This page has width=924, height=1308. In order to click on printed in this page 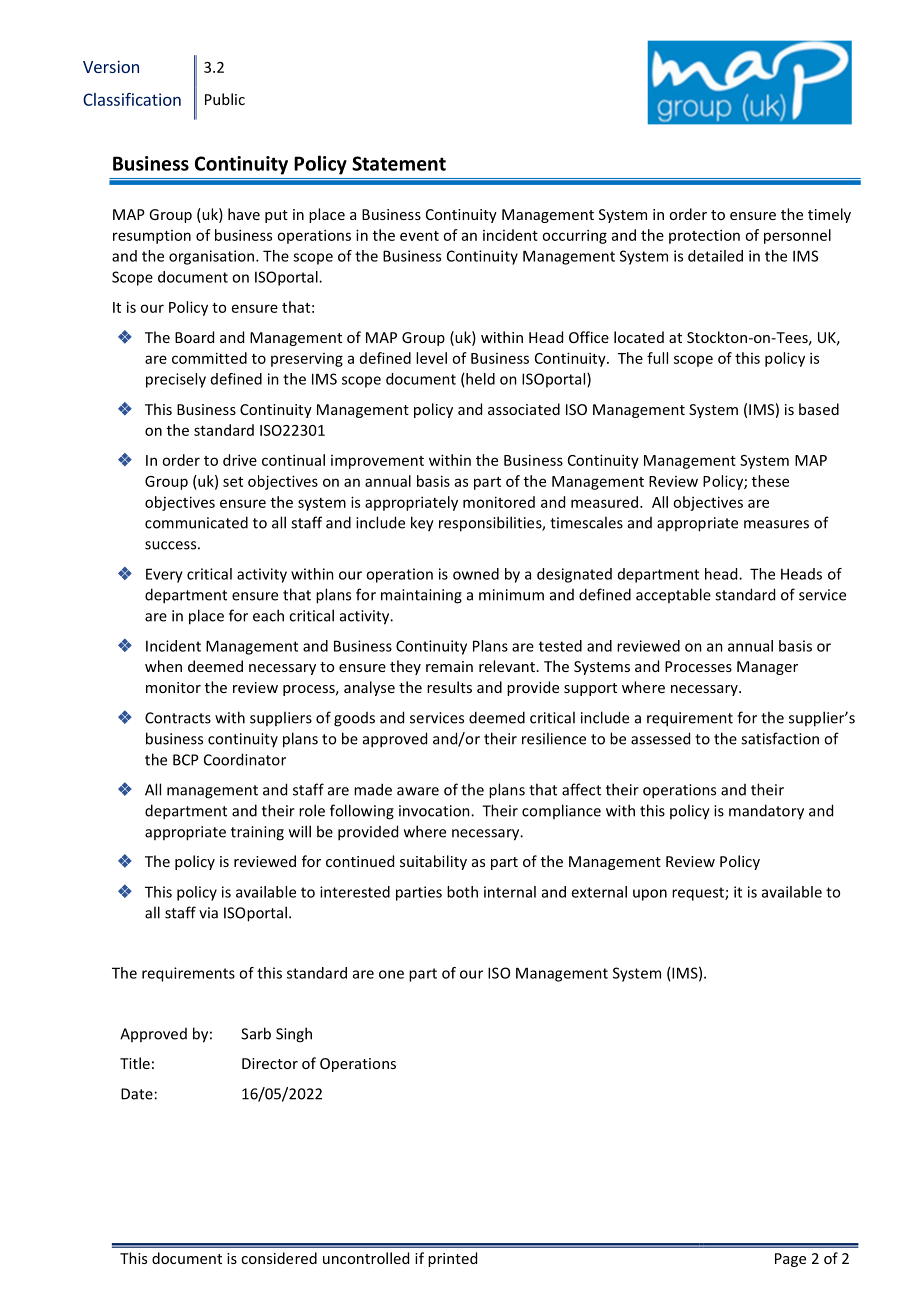, I will do `click(452, 1259)`.
